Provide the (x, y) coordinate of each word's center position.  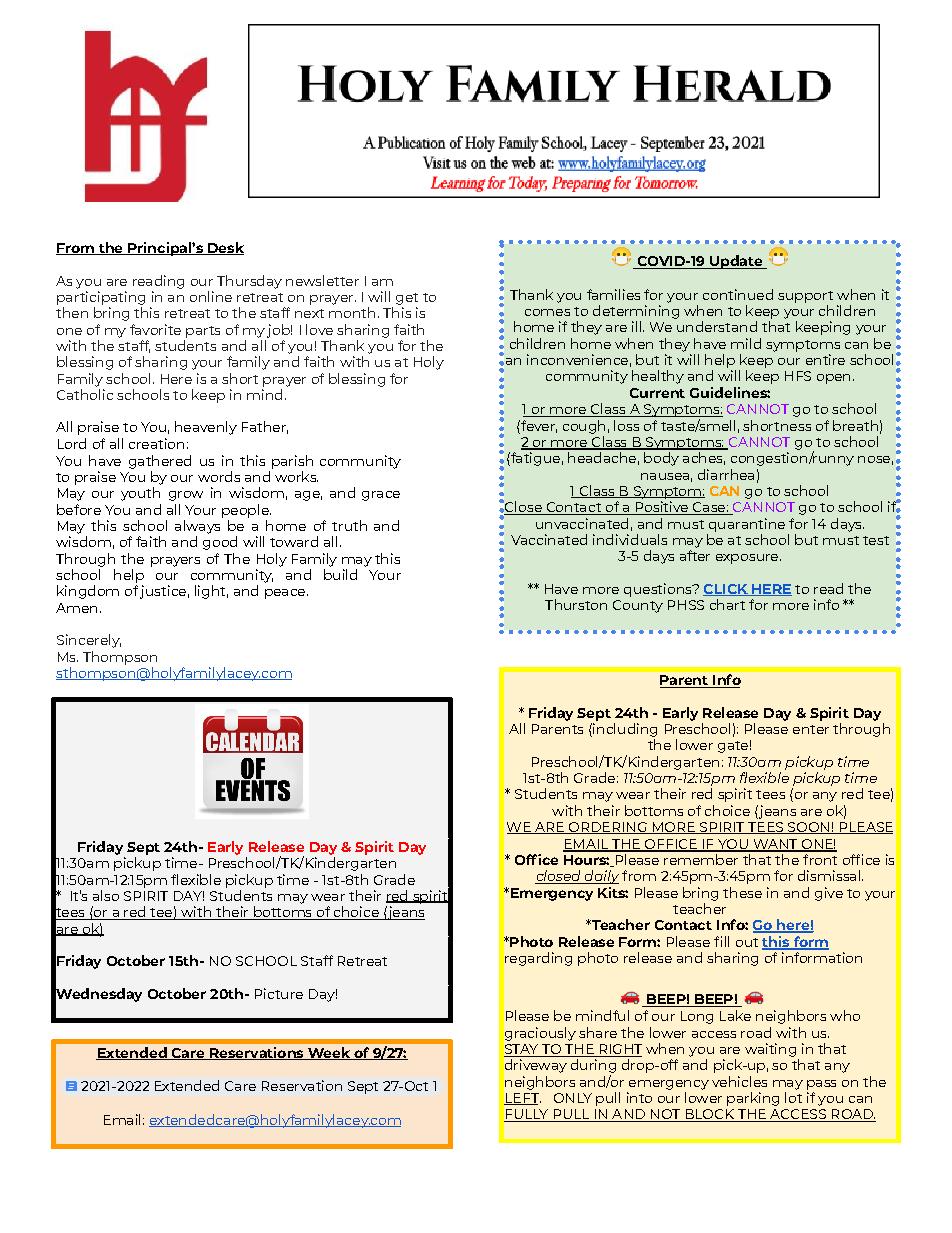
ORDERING (607, 828)
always (197, 527)
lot (793, 1097)
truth (349, 525)
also (106, 895)
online (211, 296)
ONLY (573, 1098)
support (805, 297)
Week (329, 1053)
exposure (748, 559)
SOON (808, 828)
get (407, 299)
